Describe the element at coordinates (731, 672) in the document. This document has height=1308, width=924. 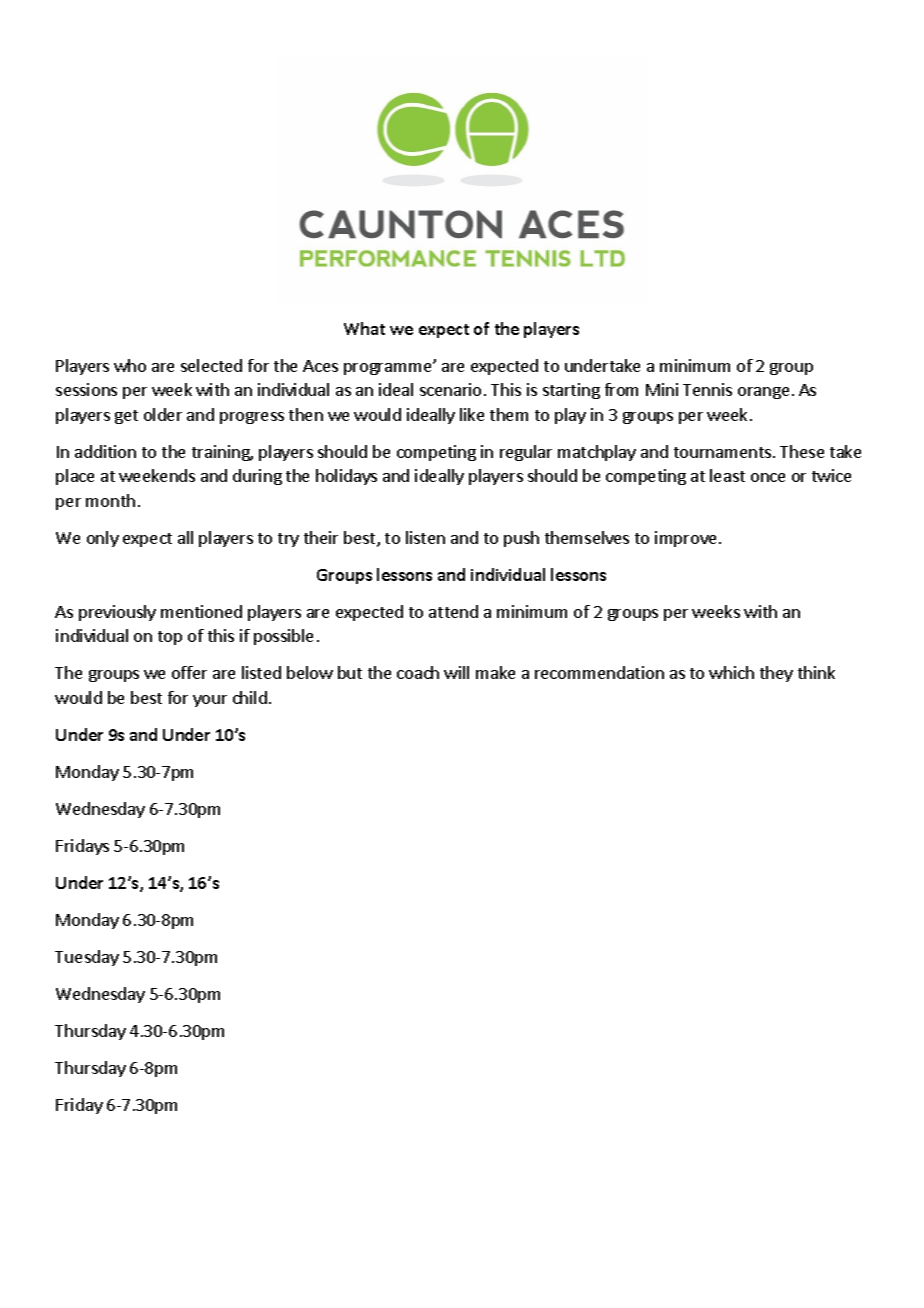
I see `which` at that location.
